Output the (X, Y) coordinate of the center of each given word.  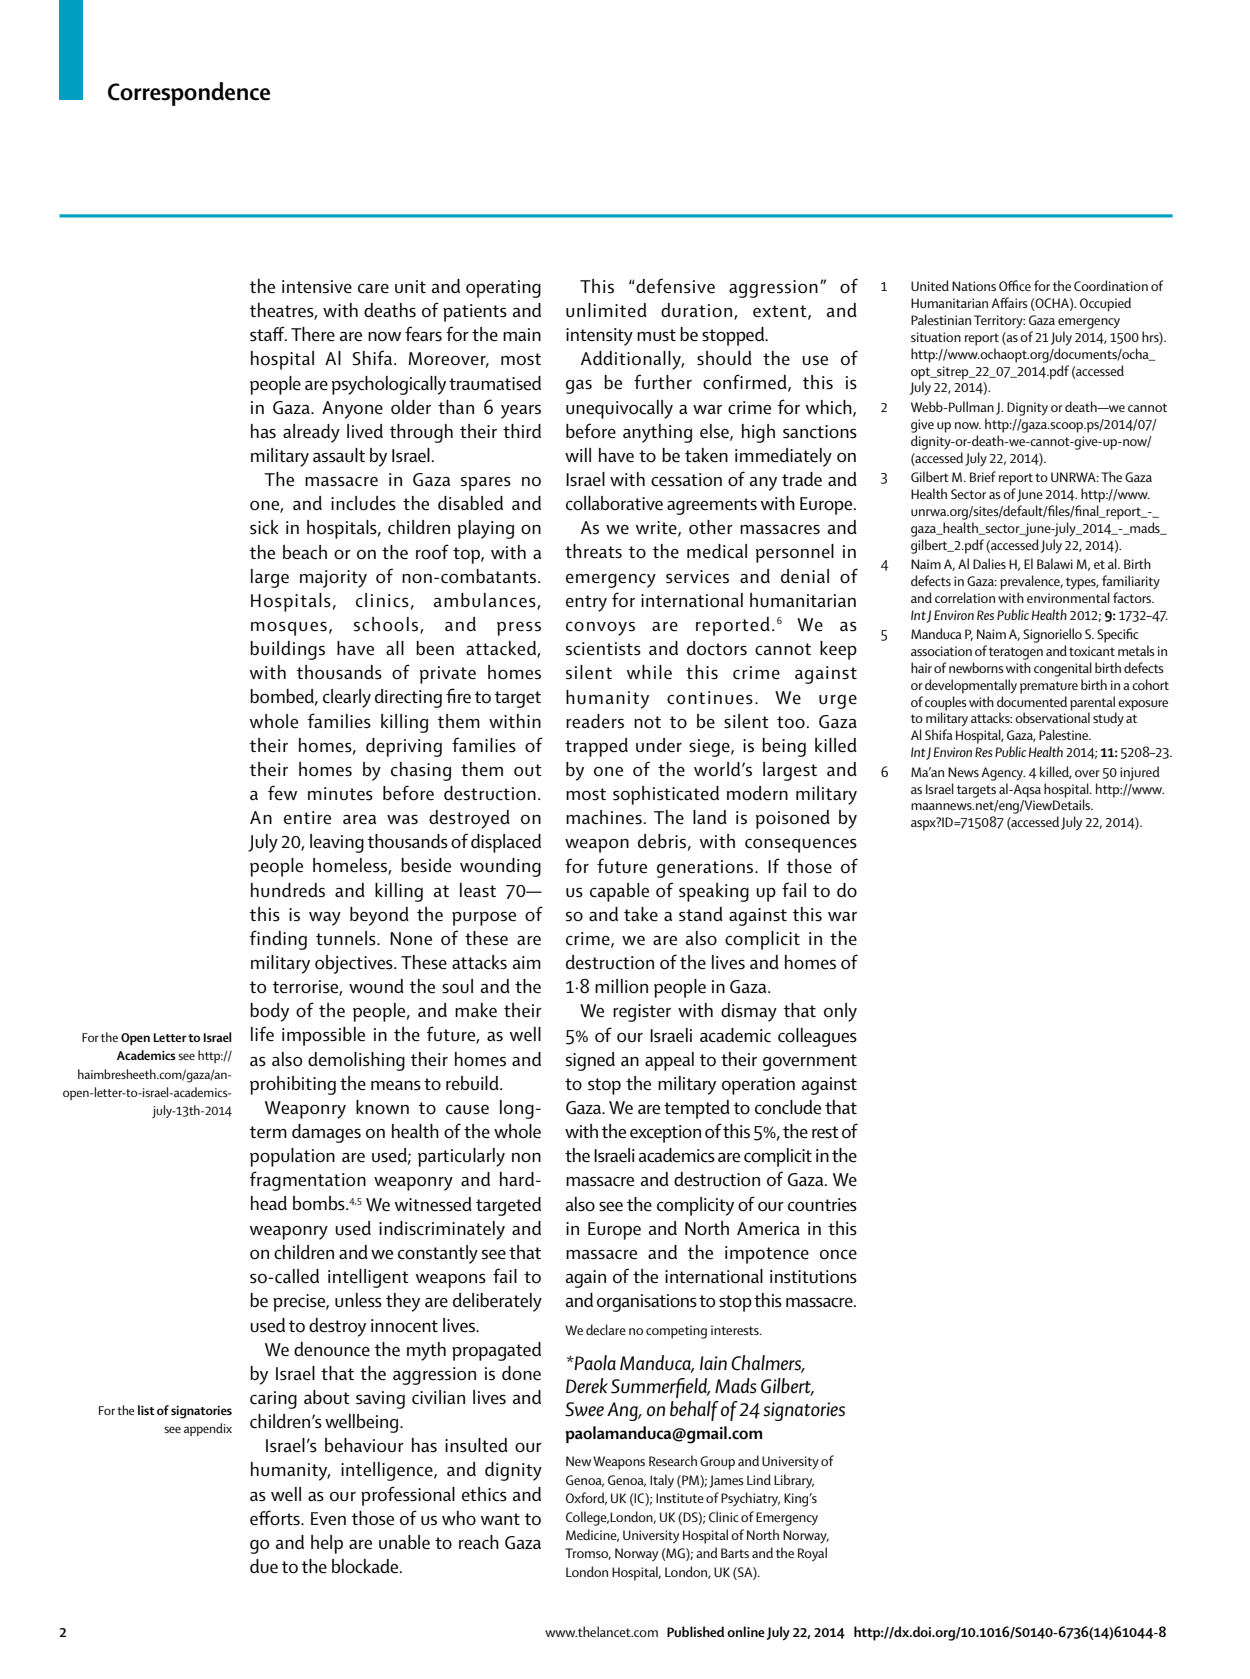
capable (619, 892)
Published (695, 1631)
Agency (1003, 774)
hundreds (288, 890)
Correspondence (189, 94)
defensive (675, 286)
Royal (812, 1554)
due (264, 1566)
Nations (974, 286)
